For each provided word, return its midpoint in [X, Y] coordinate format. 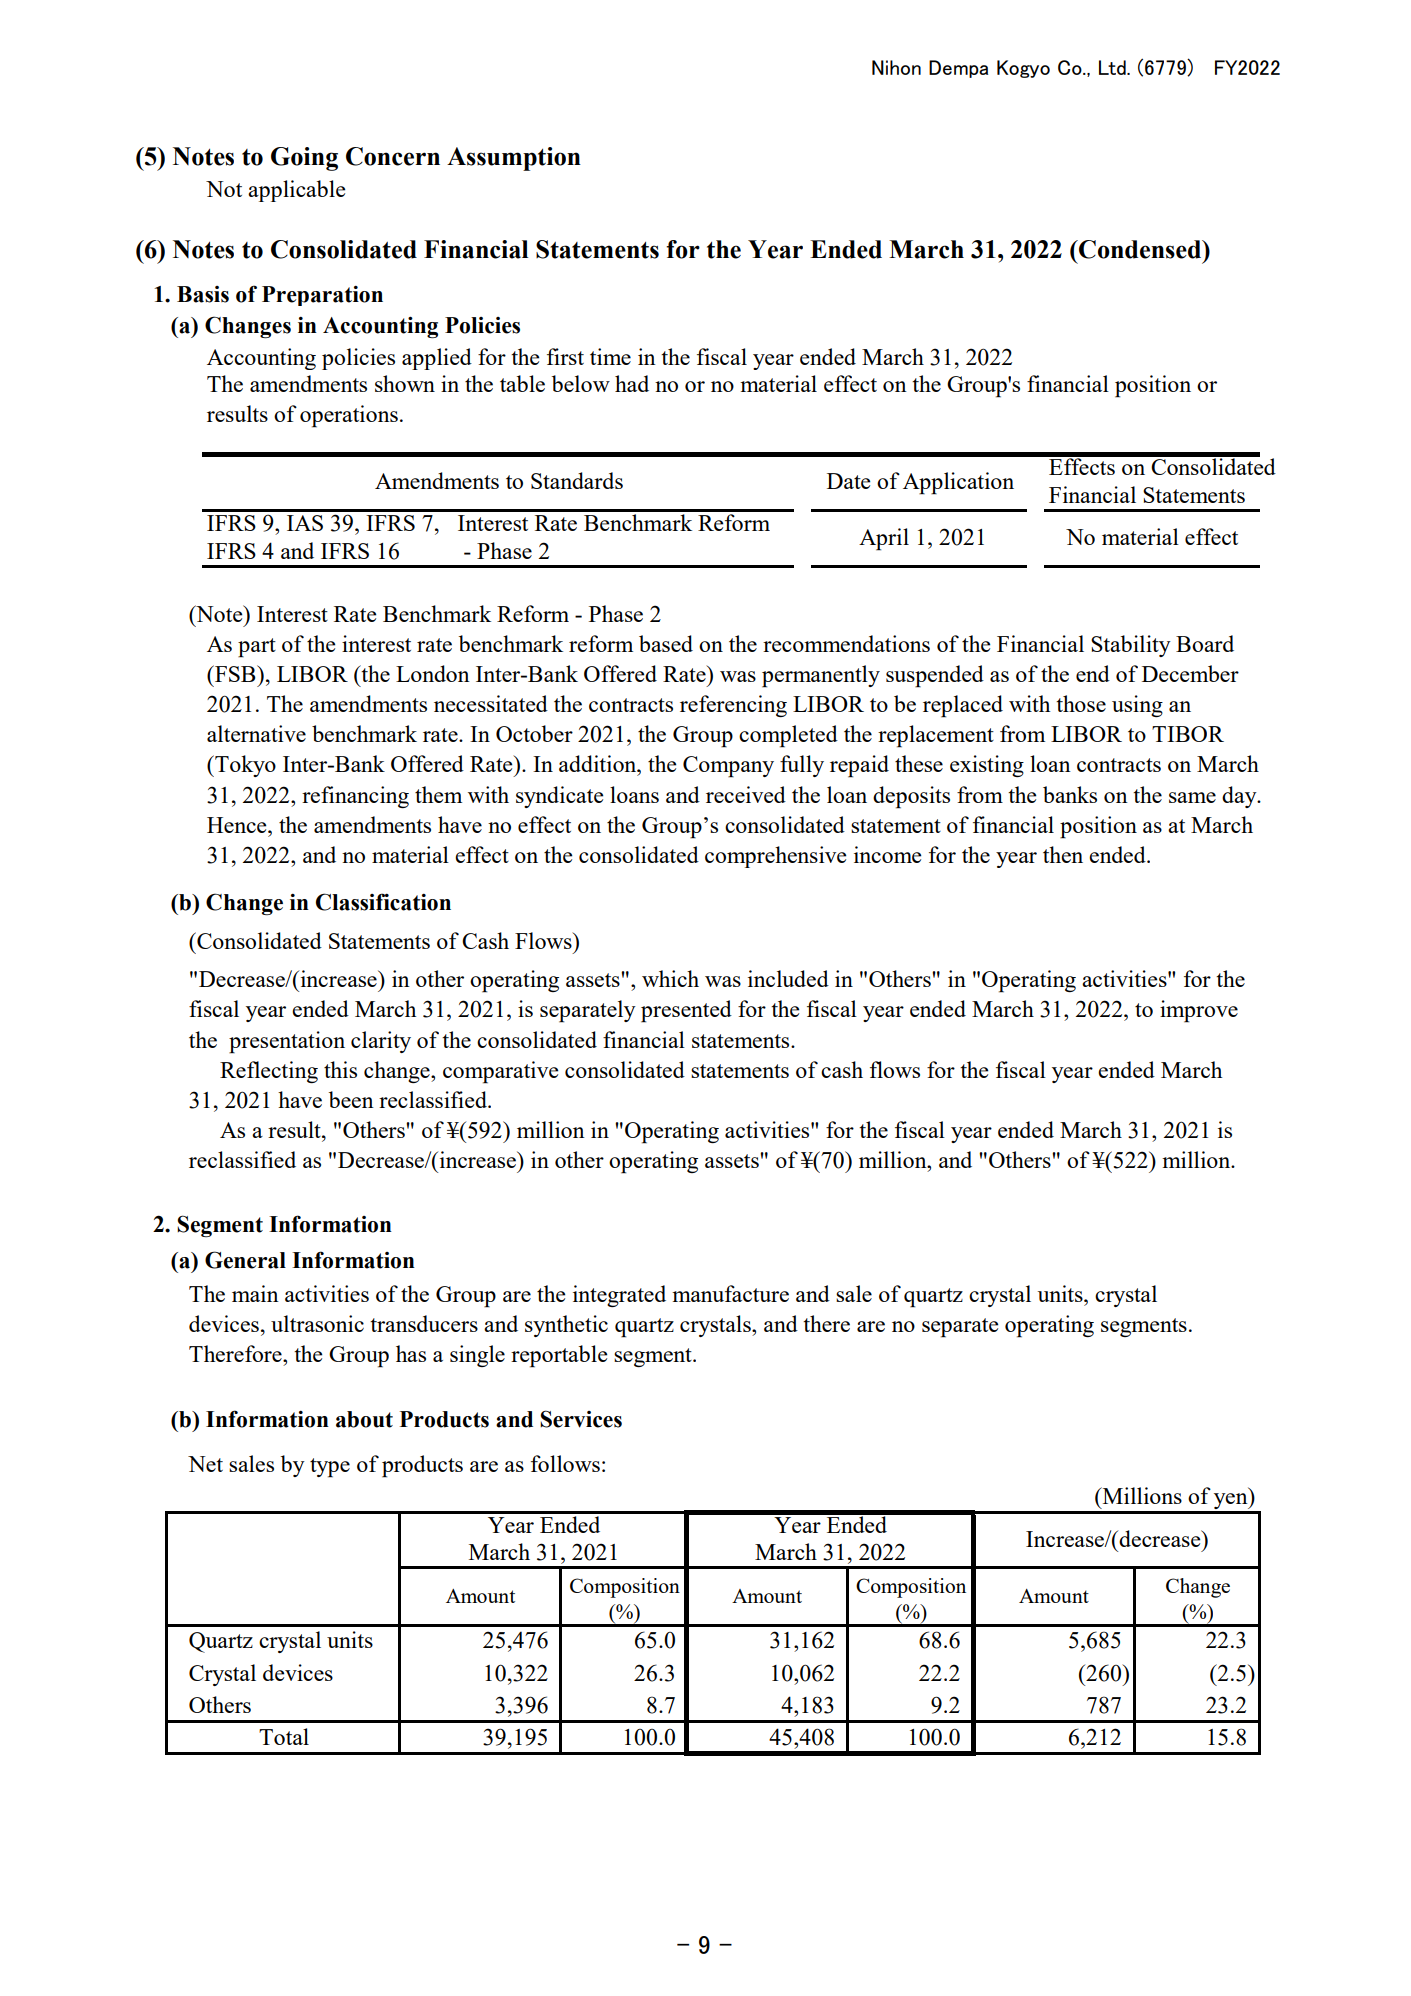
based [666, 643]
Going [304, 159]
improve [1199, 1011]
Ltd [1113, 67]
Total [284, 1736]
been [351, 1099]
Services [581, 1419]
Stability [1131, 646]
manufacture [730, 1293]
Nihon [896, 67]
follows [565, 1463]
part [257, 648]
